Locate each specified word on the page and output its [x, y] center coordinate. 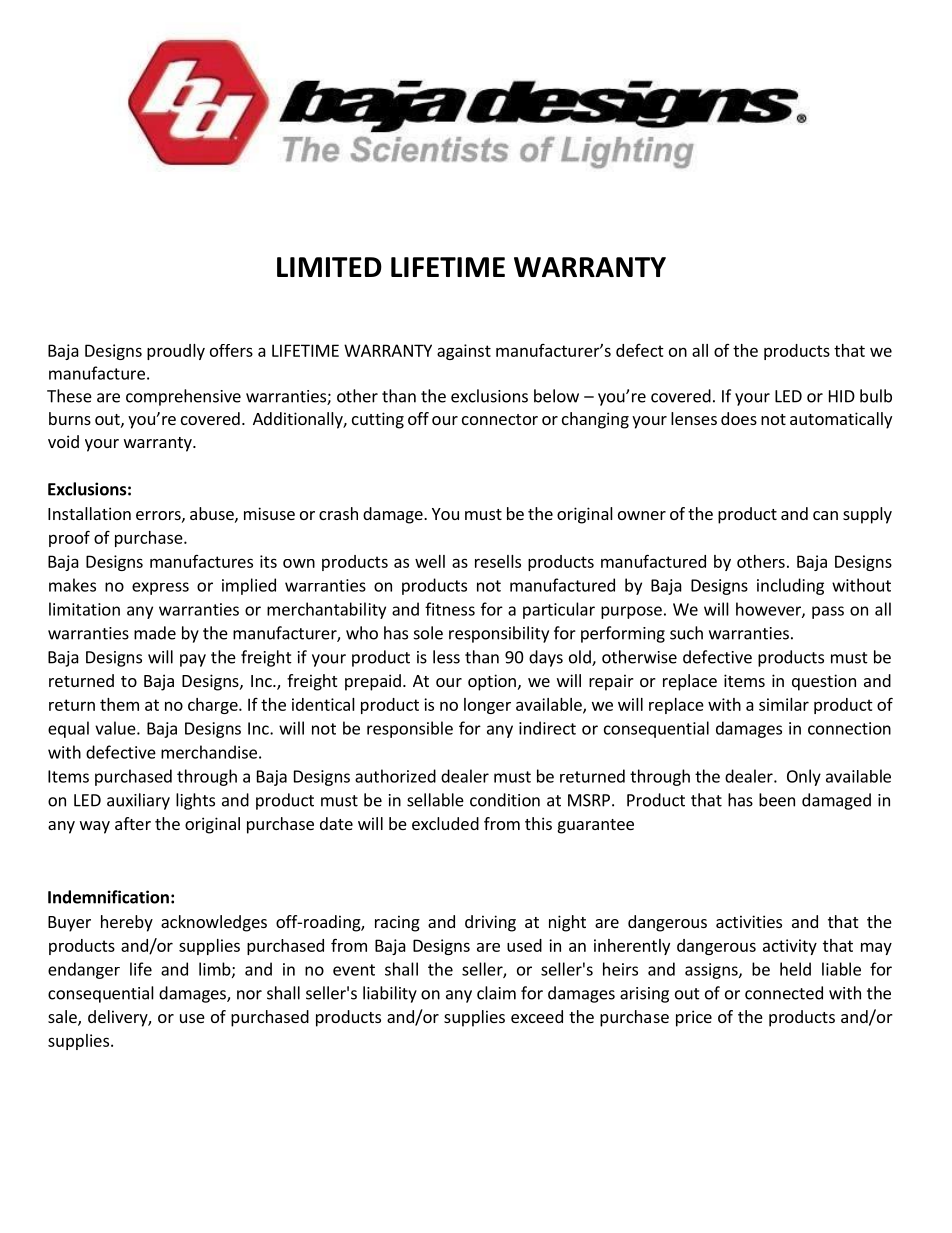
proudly [176, 352]
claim [496, 993]
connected [784, 993]
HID [842, 396]
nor [249, 995]
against [464, 352]
